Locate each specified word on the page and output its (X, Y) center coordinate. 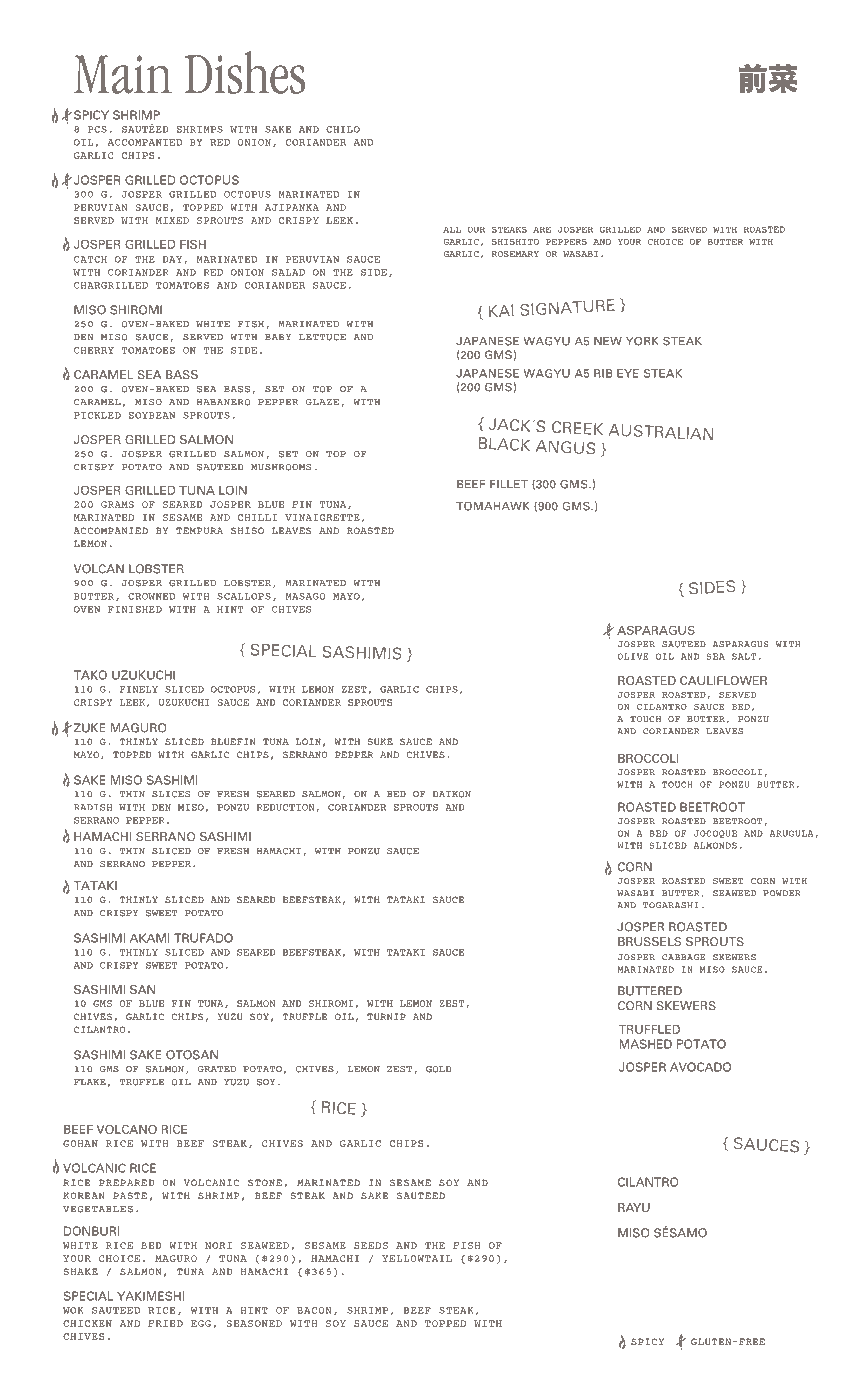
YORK (642, 341)
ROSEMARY (515, 254)
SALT (744, 656)
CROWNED (151, 596)
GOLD (439, 1069)
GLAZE (322, 402)
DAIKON (452, 794)
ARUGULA (793, 834)
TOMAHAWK (493, 506)
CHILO (343, 129)
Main (123, 74)
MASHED (646, 1044)
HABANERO (224, 402)
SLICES (171, 794)
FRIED (165, 1323)
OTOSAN (192, 1055)
